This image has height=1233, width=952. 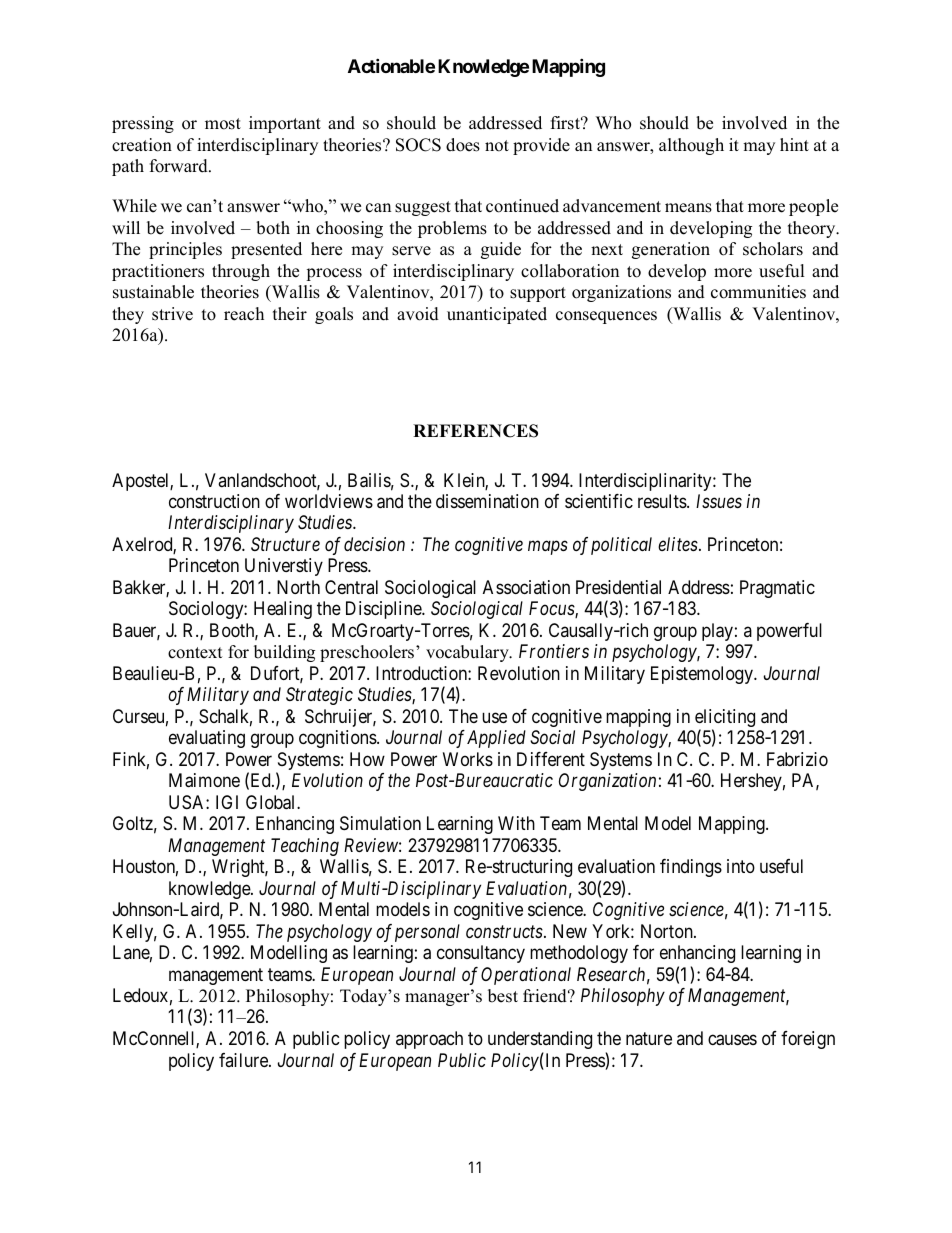 I want to click on Pragmatic, so click(x=777, y=589).
